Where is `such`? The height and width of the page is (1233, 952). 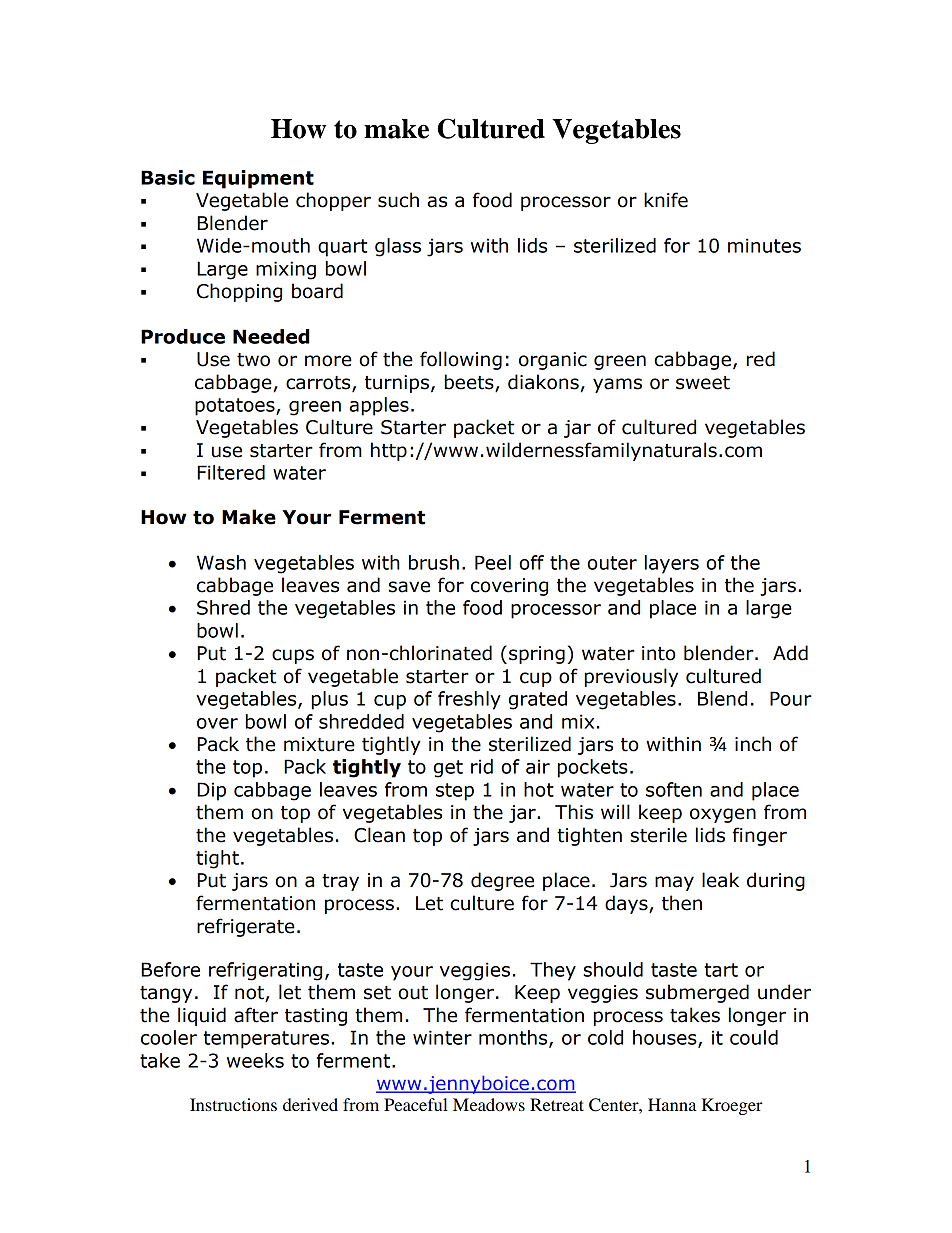 such is located at coordinates (398, 200).
